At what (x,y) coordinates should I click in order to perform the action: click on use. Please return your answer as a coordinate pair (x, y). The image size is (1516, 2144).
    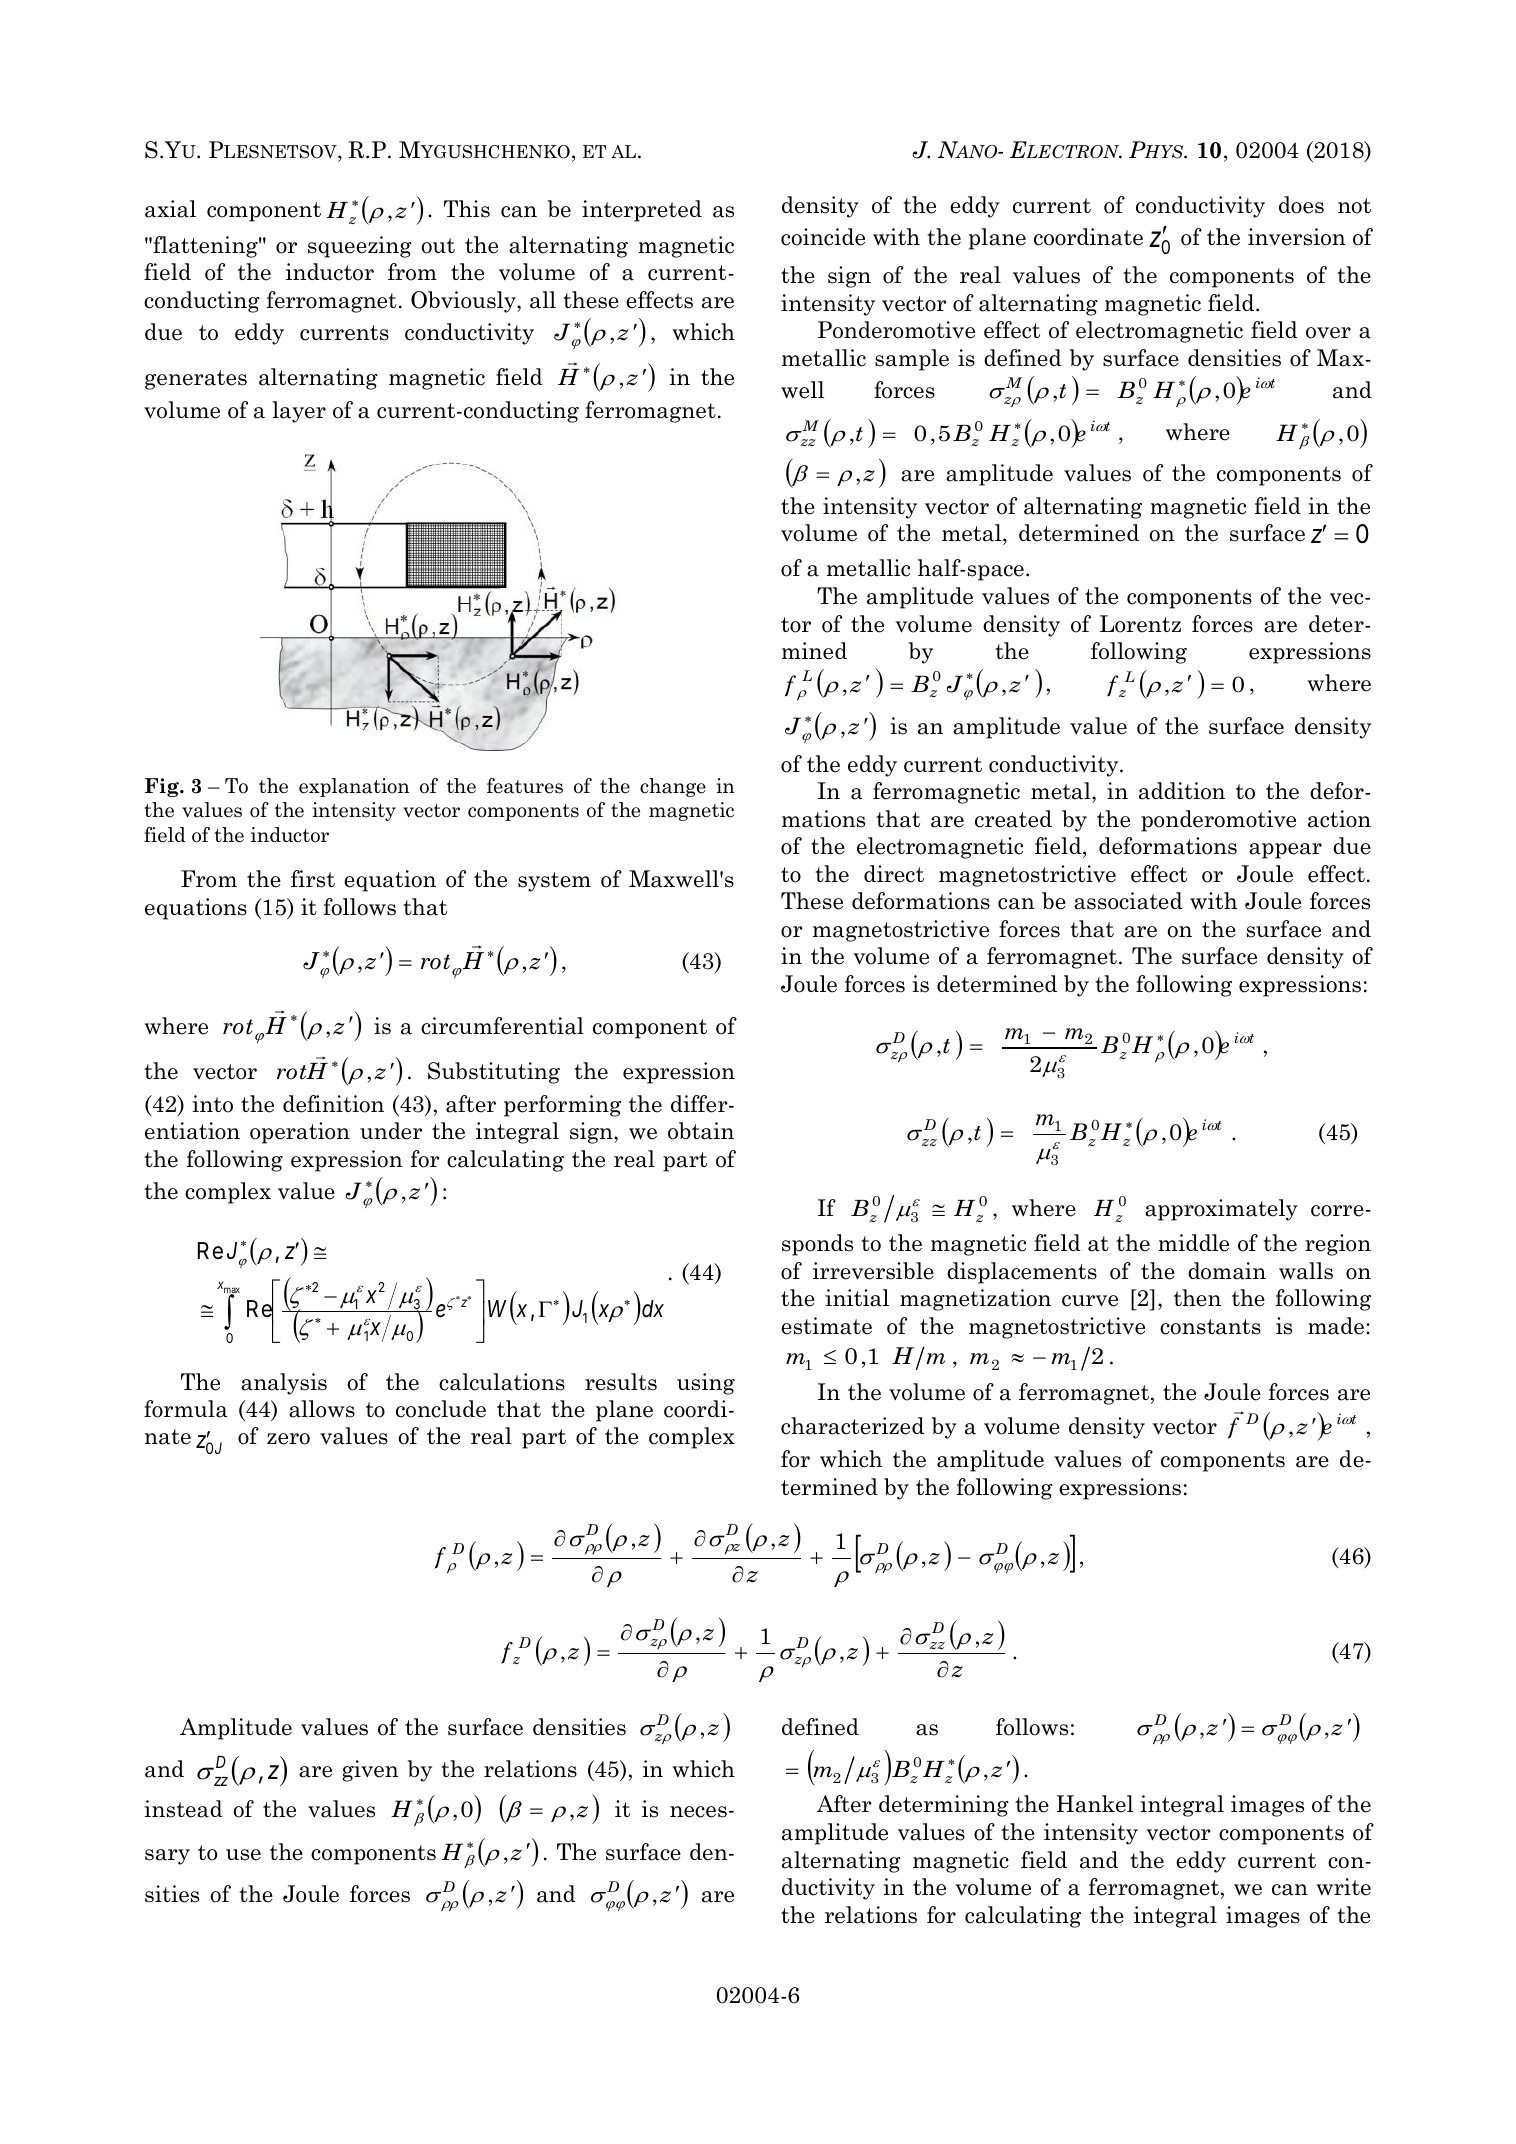
    Looking at the image, I should click on (243, 1855).
